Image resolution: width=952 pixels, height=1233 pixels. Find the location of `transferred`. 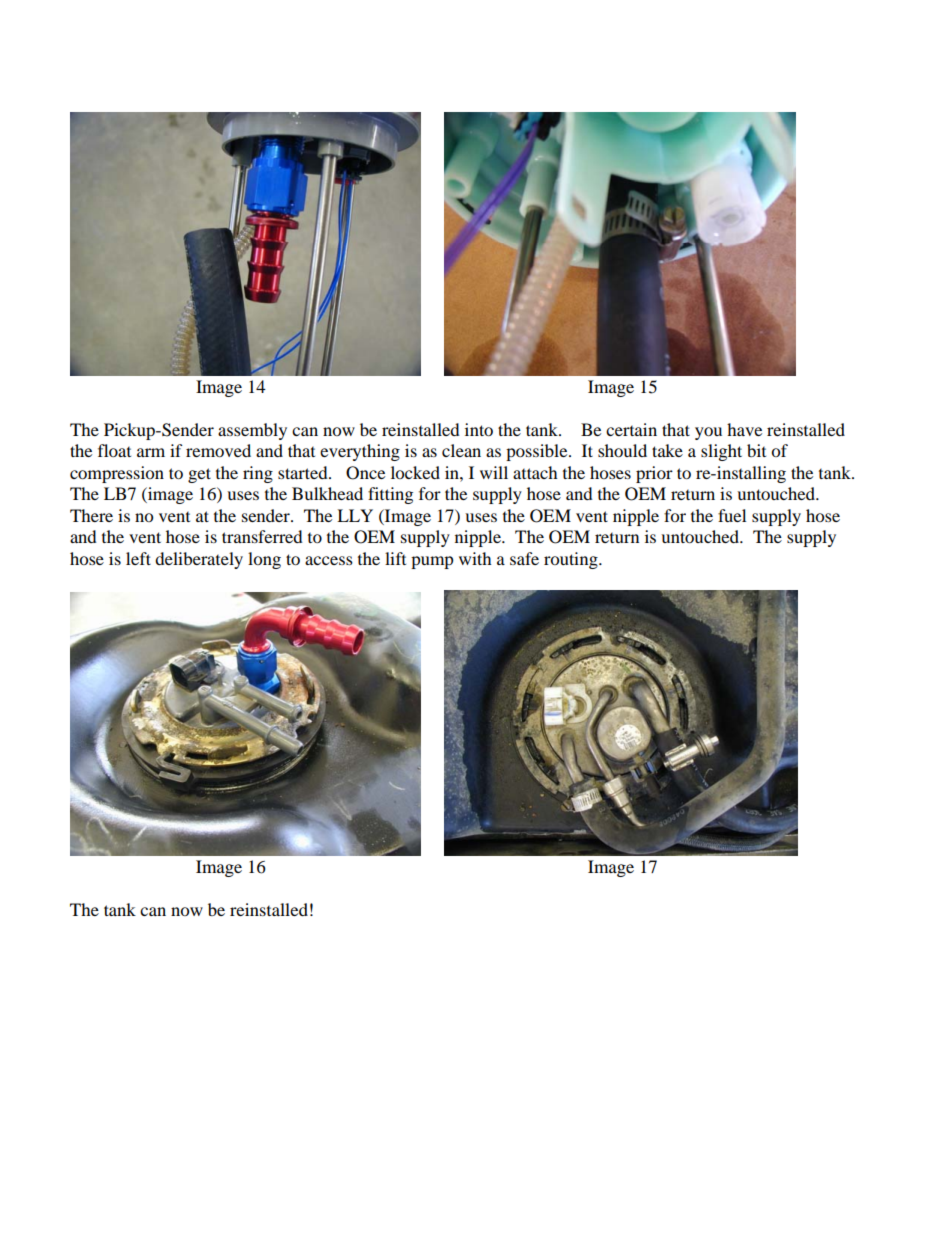

transferred is located at coordinates (262, 536).
